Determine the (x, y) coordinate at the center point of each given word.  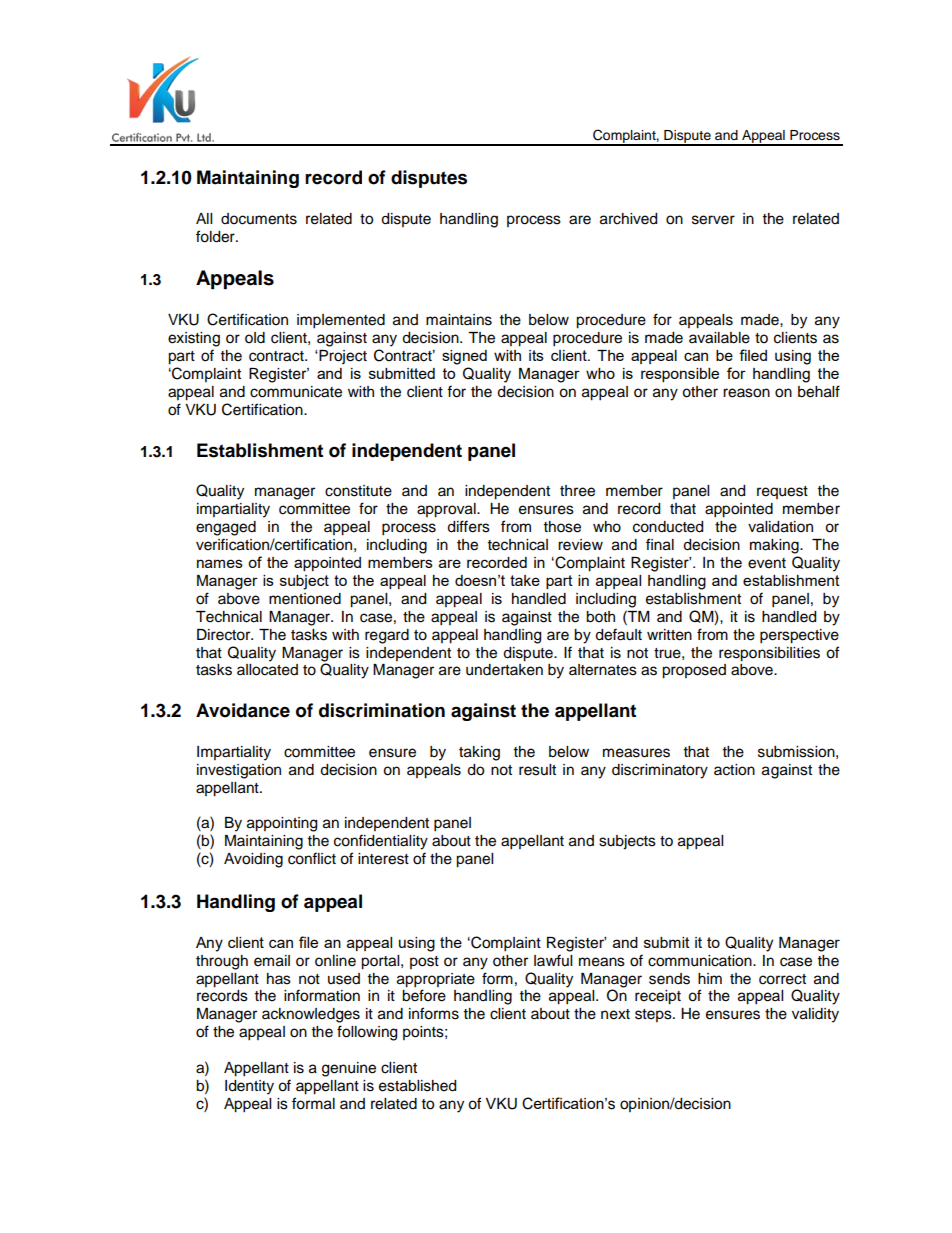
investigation (239, 771)
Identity (249, 1087)
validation (780, 527)
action (734, 770)
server (713, 220)
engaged (226, 528)
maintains (459, 320)
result (537, 770)
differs (468, 526)
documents (259, 219)
